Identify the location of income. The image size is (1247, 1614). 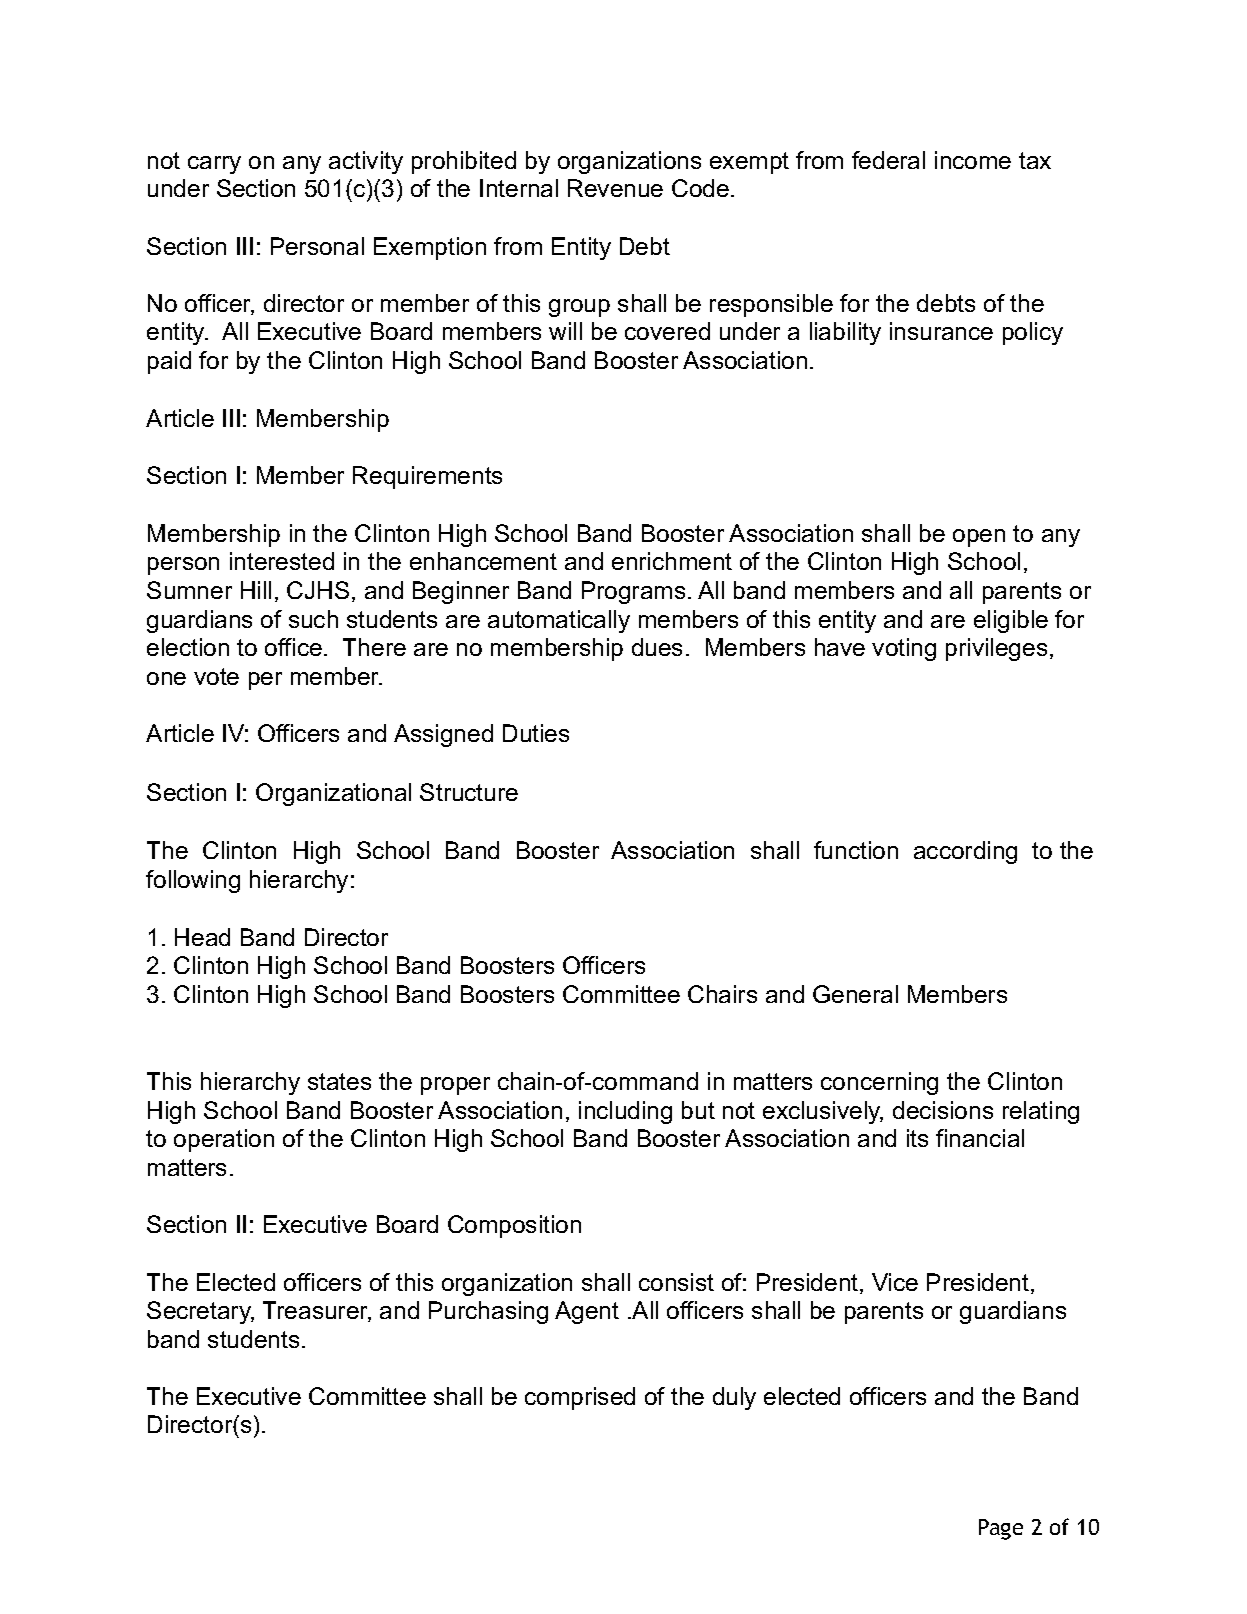
(973, 160).
